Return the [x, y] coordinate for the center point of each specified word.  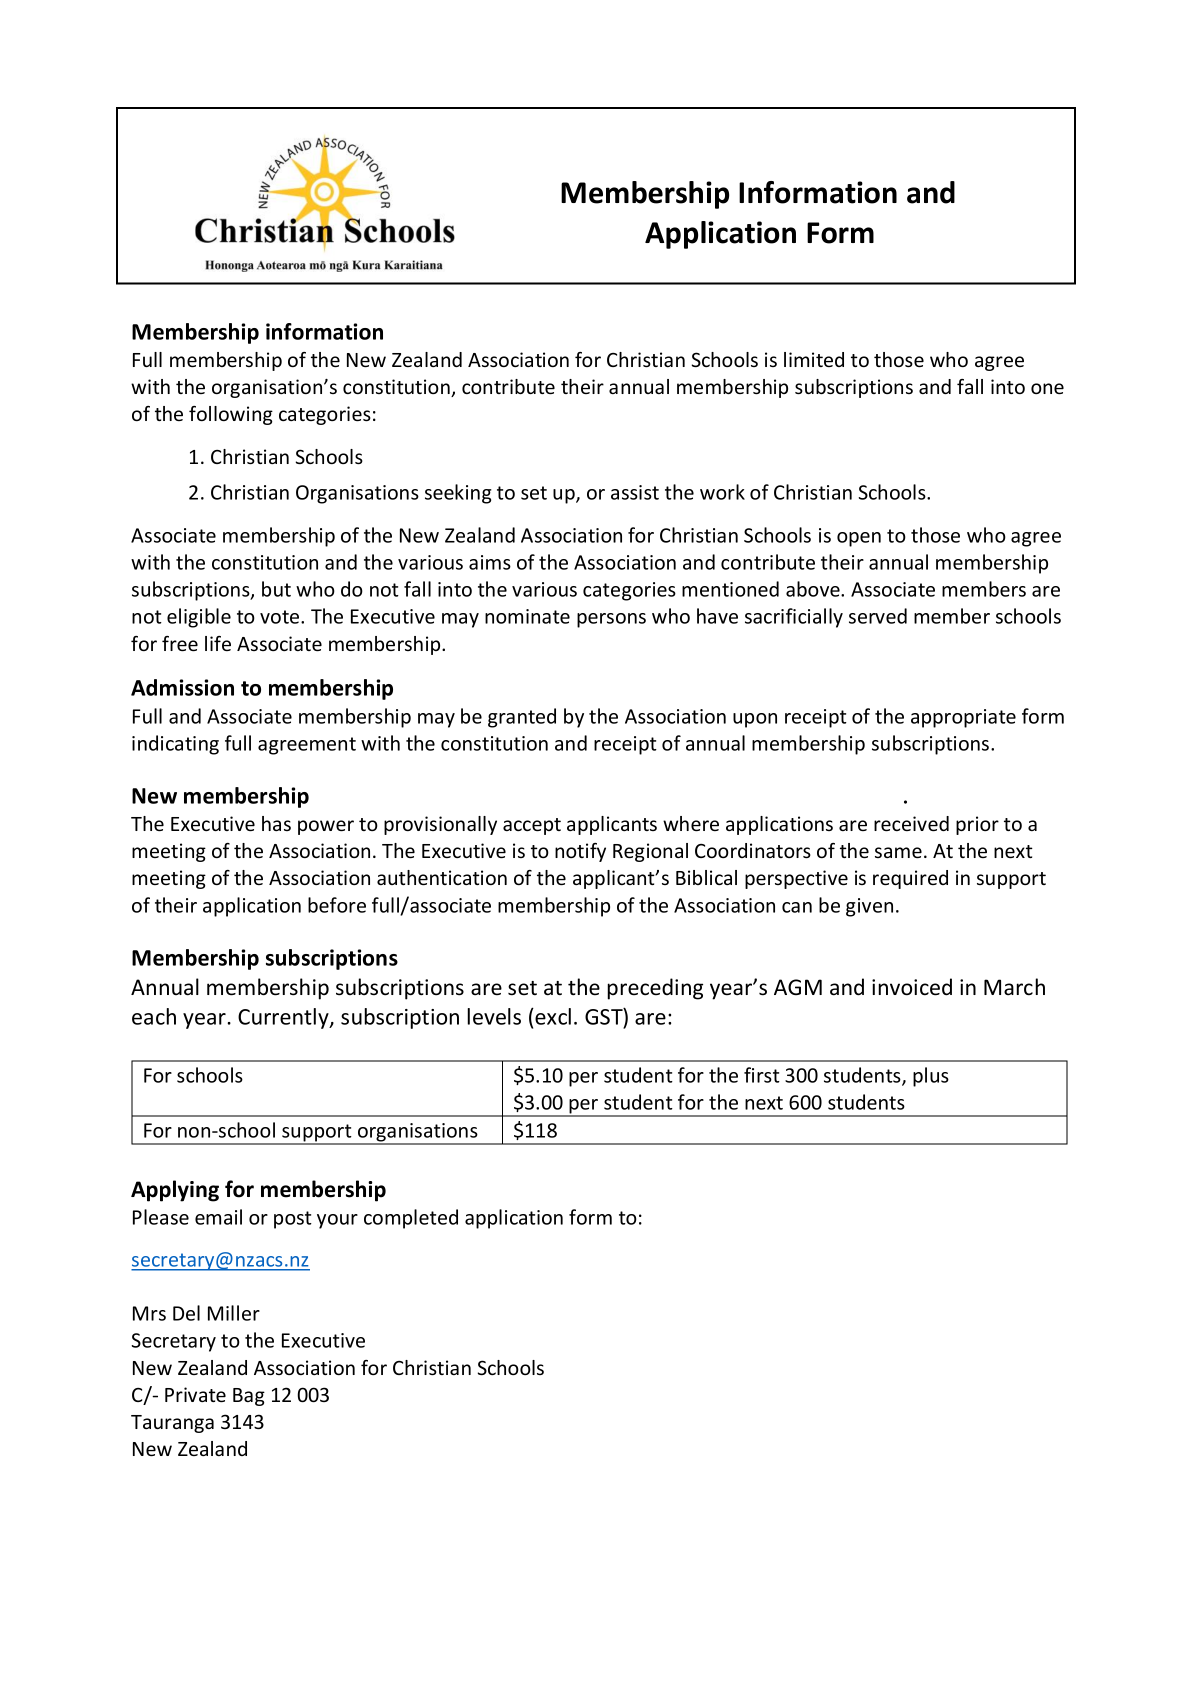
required [910, 879]
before [337, 905]
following [231, 415]
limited [814, 359]
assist [635, 492]
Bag [249, 1397]
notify [580, 852]
